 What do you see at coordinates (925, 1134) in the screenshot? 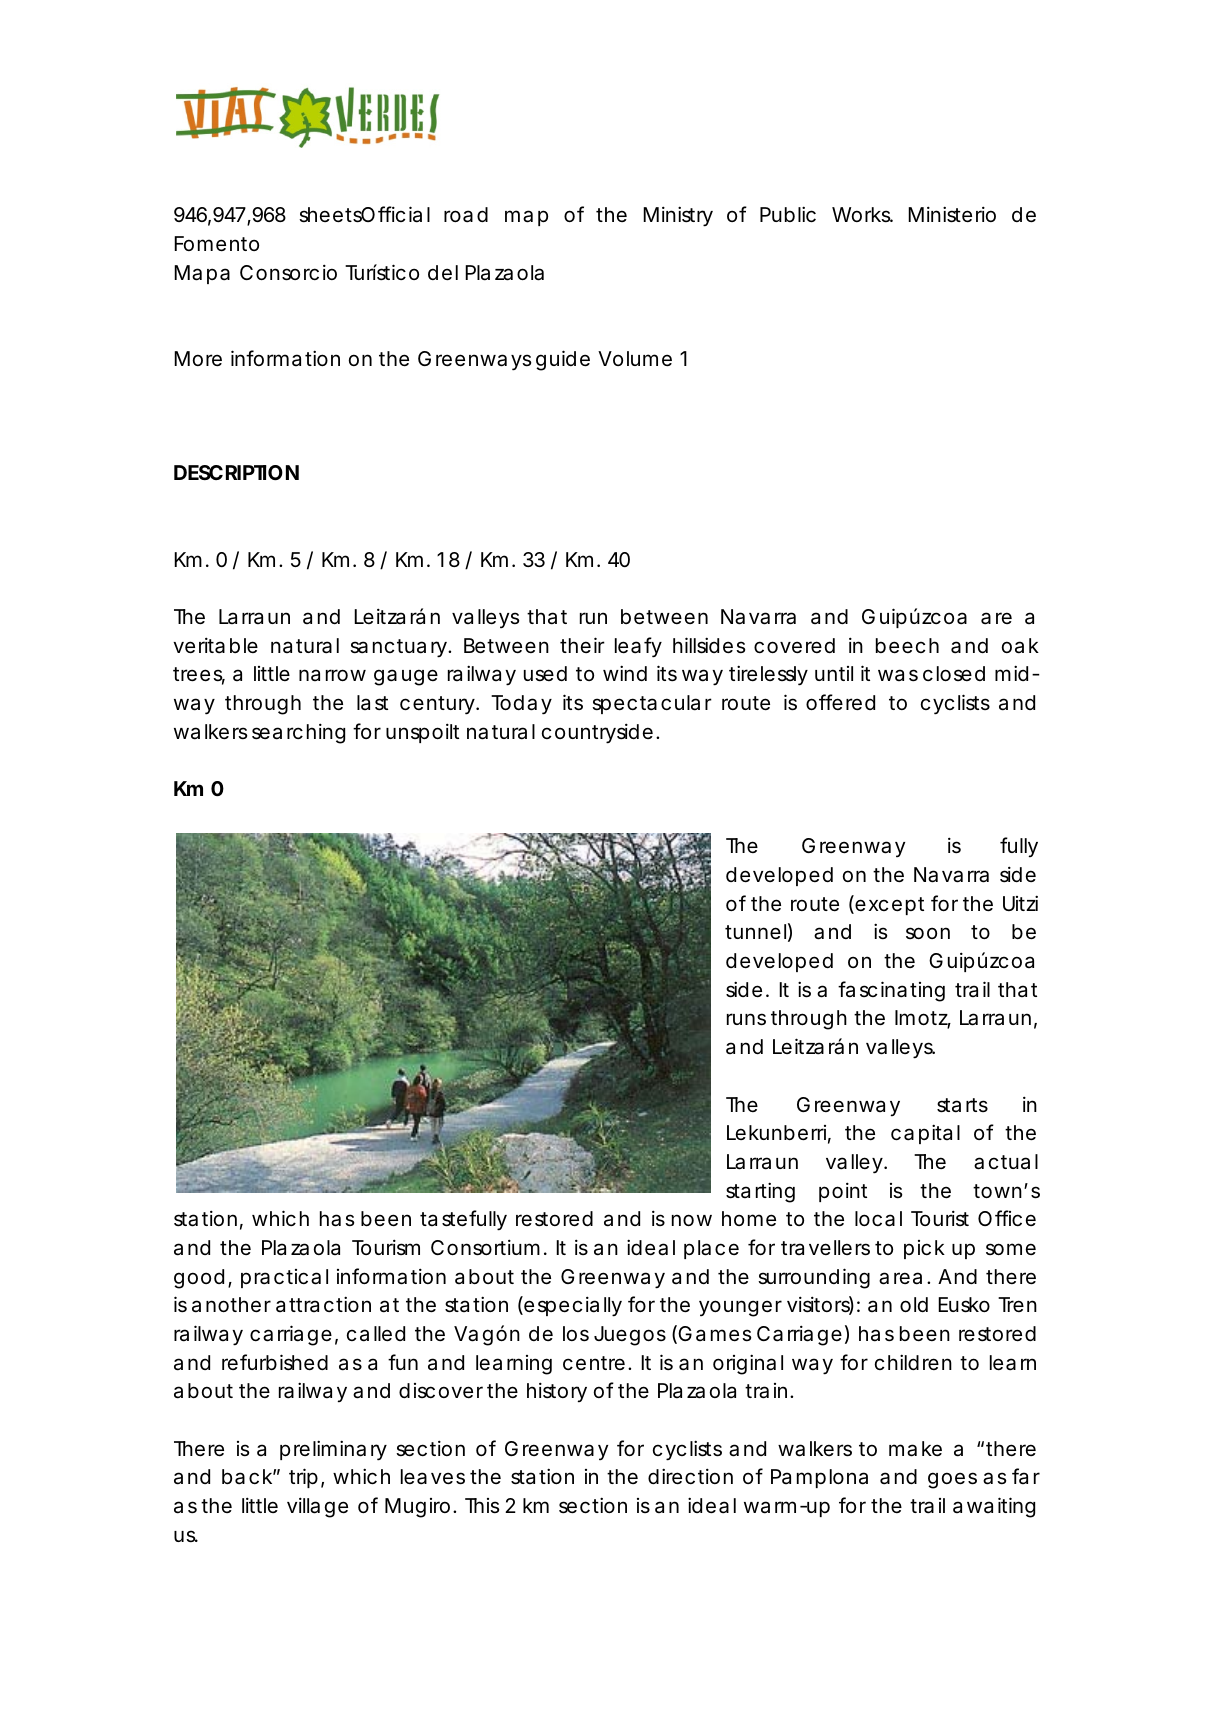
I see `capital` at bounding box center [925, 1134].
